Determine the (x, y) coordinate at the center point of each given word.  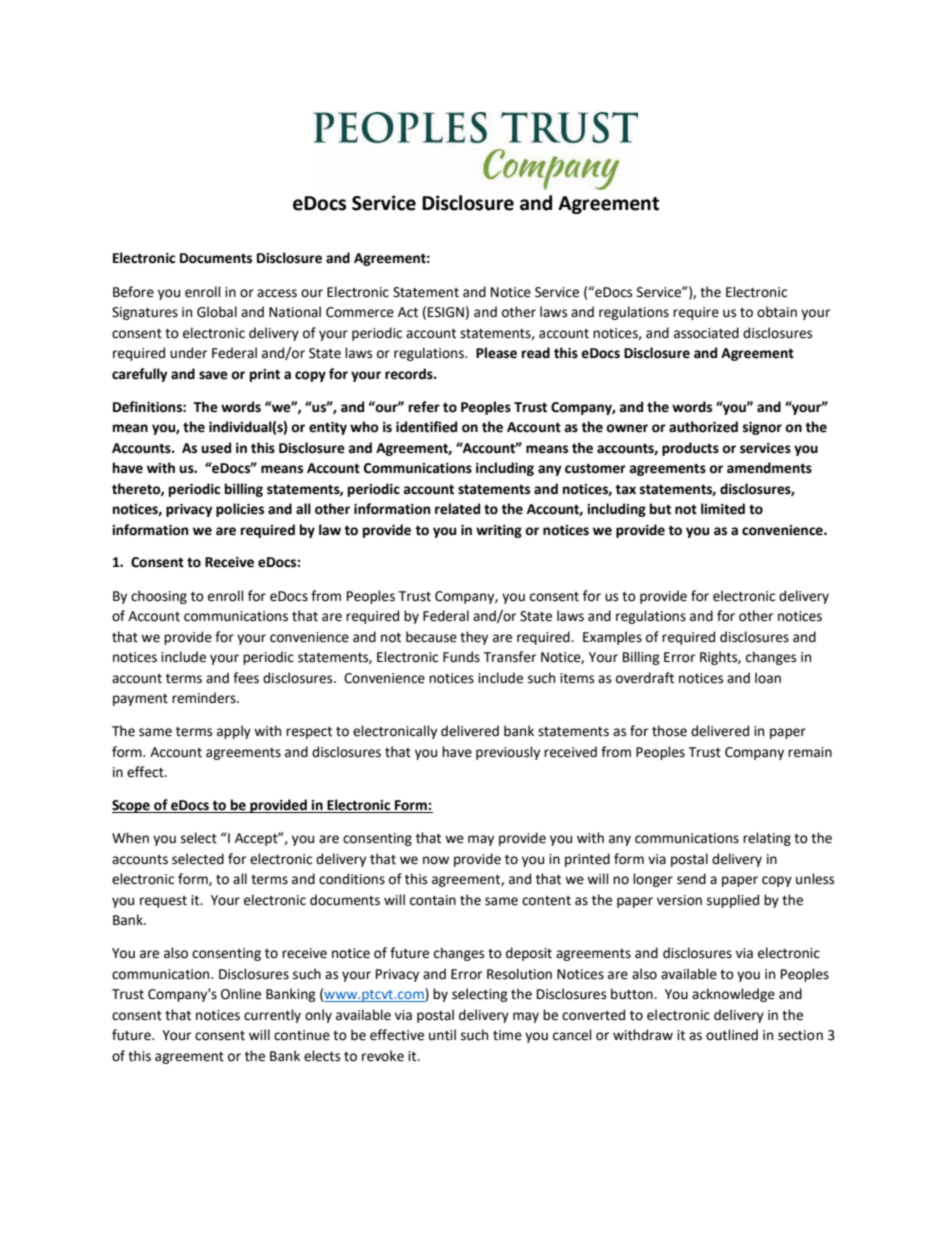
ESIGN (446, 312)
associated (706, 333)
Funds (461, 657)
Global (217, 312)
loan (768, 678)
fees (246, 678)
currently (272, 1016)
